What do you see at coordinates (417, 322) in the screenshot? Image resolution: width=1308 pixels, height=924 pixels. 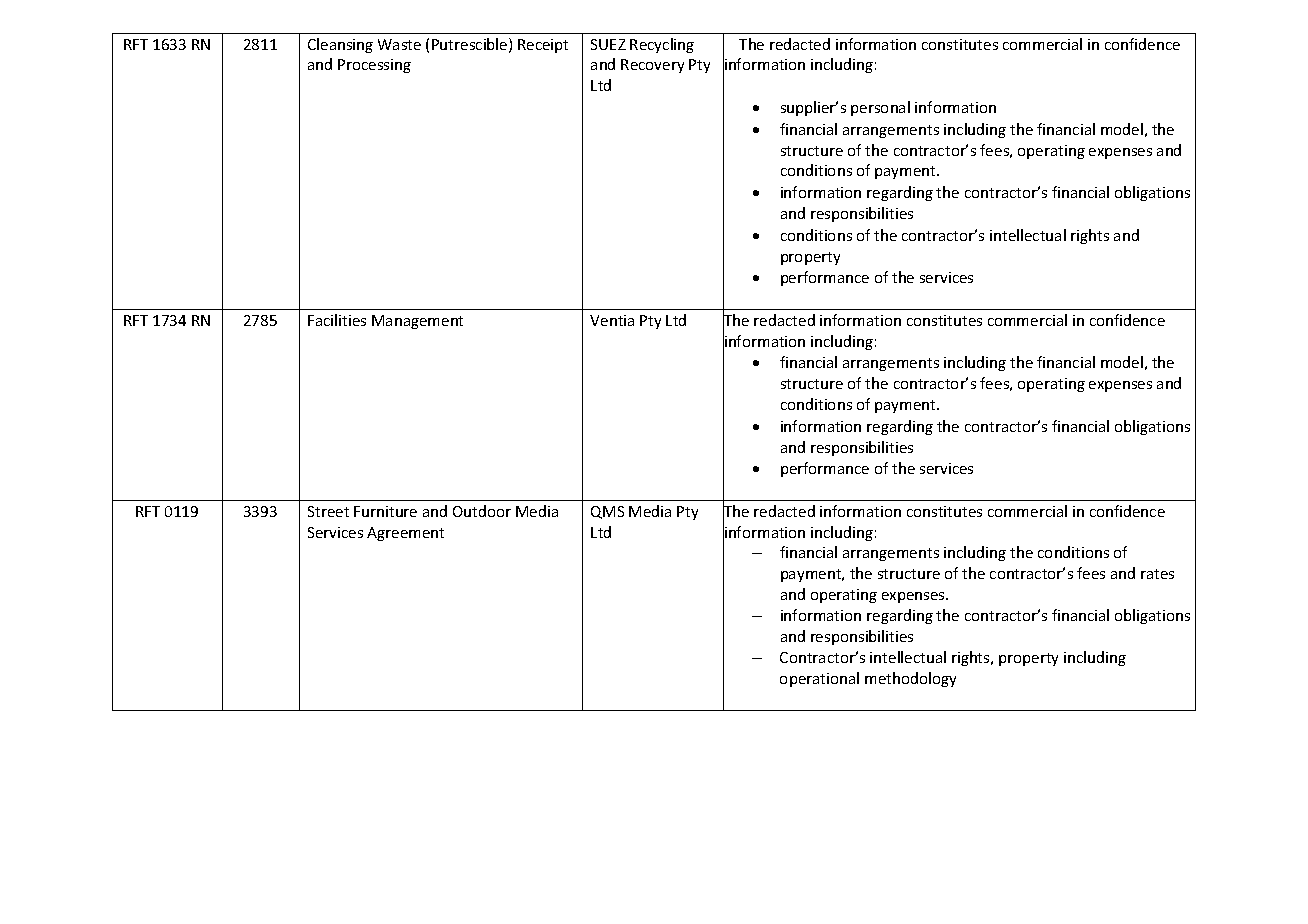 I see `Management` at bounding box center [417, 322].
